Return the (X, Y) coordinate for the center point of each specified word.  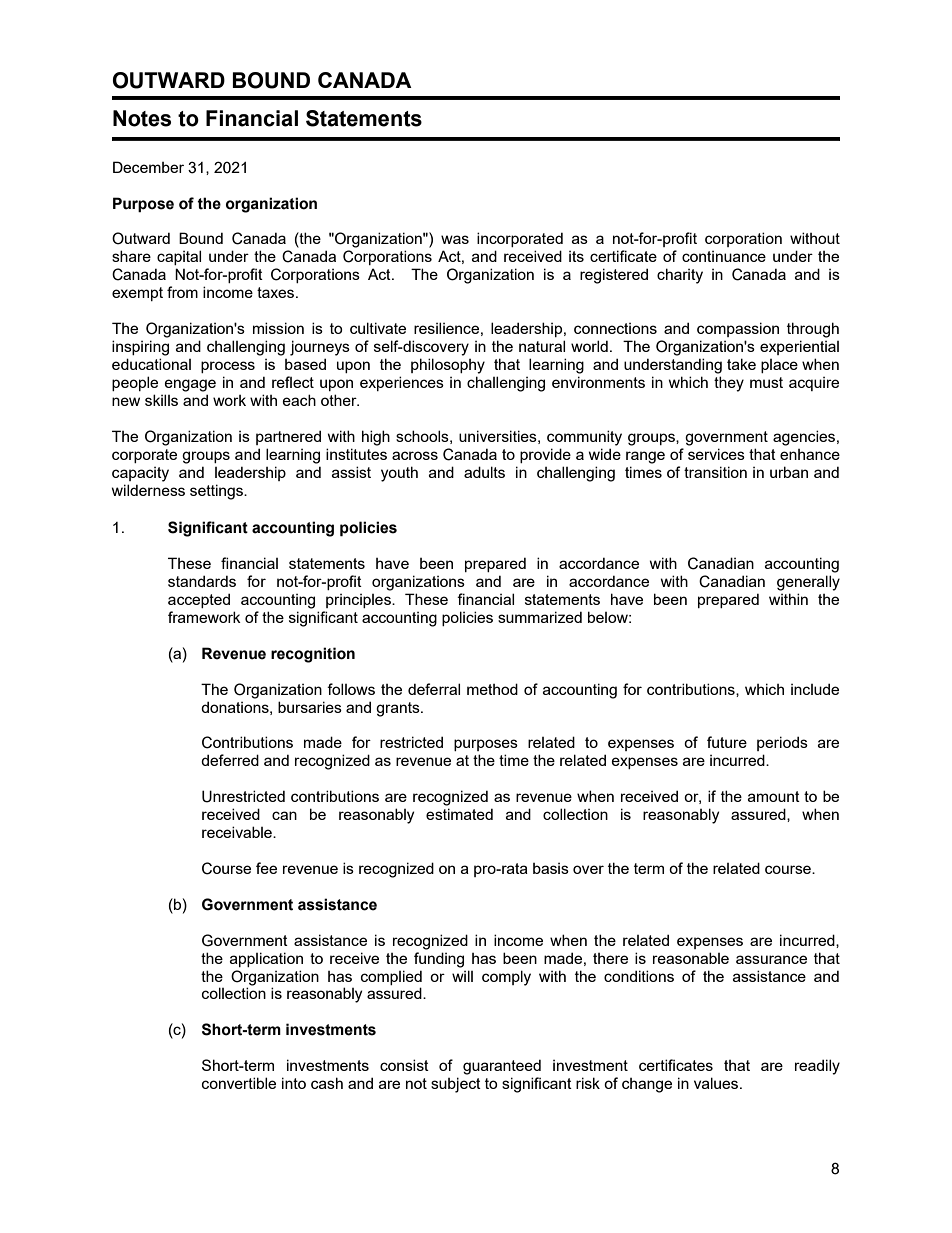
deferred (230, 760)
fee (266, 868)
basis (551, 868)
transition (715, 472)
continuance (724, 256)
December (148, 167)
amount (774, 796)
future (727, 742)
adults (484, 472)
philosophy (448, 366)
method (492, 689)
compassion (738, 329)
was (455, 239)
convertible (239, 1083)
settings (218, 492)
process (228, 367)
